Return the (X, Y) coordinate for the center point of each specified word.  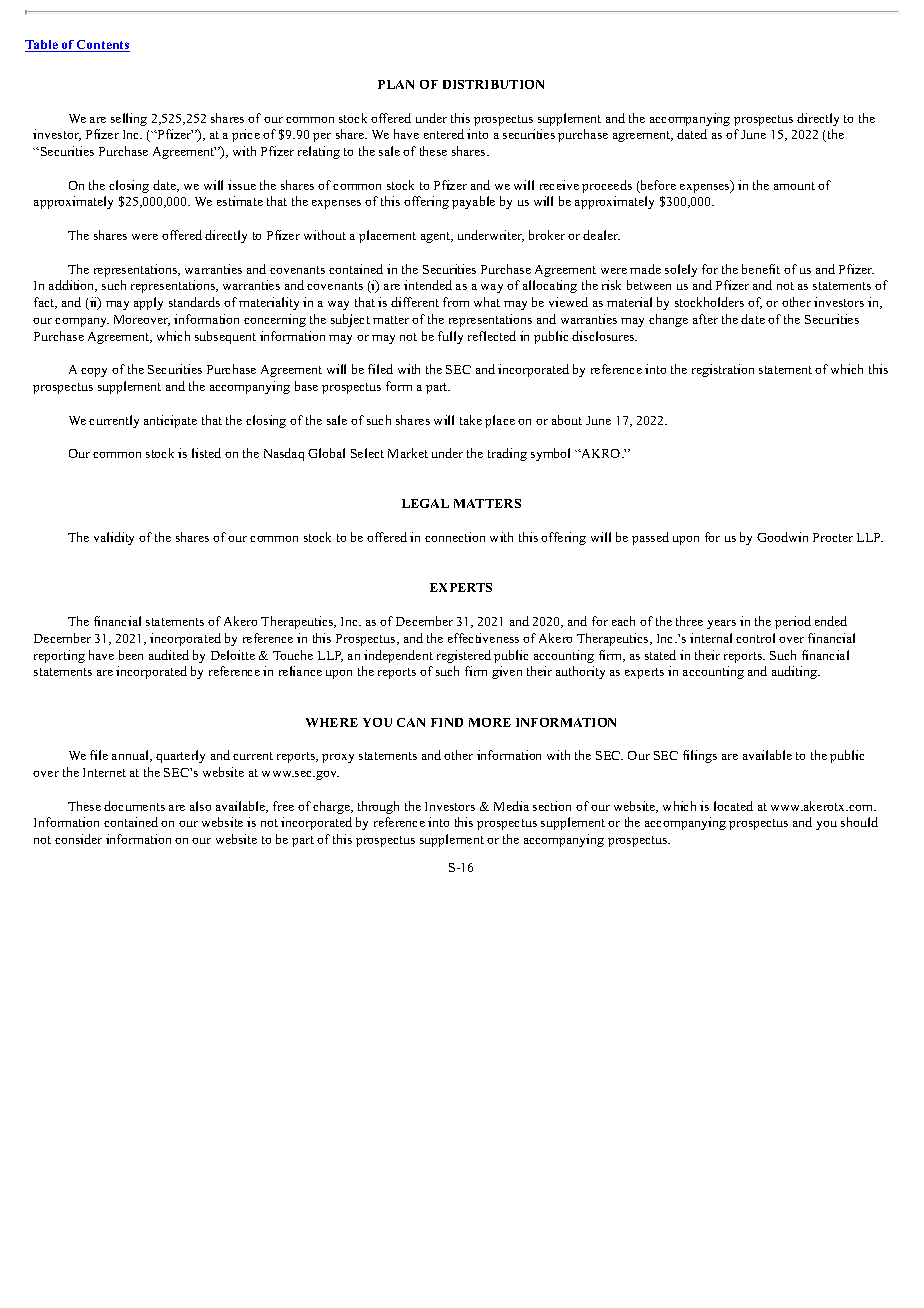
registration (723, 370)
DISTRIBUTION (493, 84)
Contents (102, 46)
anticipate (170, 421)
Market (408, 453)
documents (134, 806)
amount (794, 186)
